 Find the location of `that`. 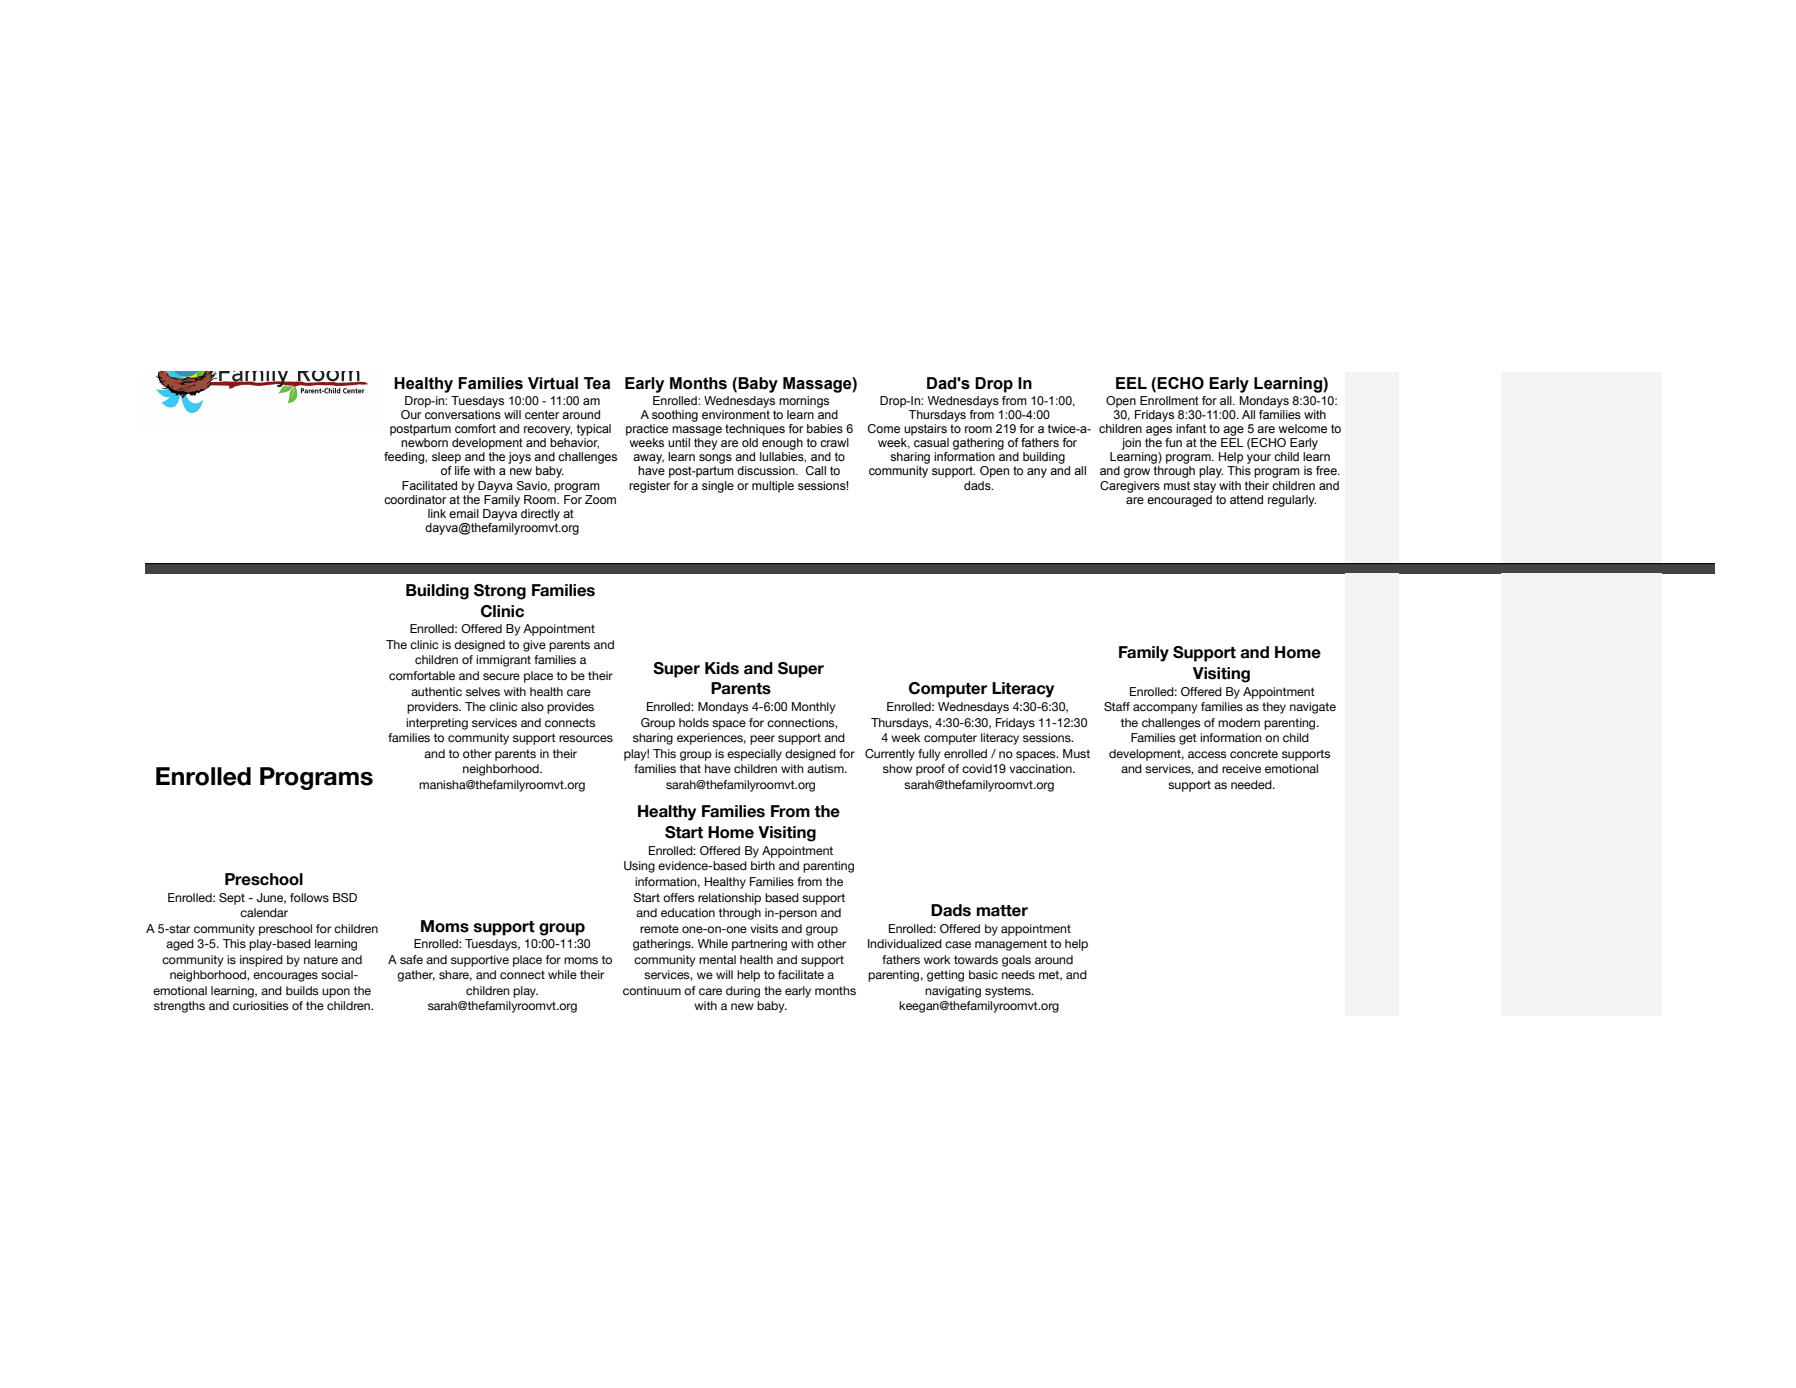

that is located at coordinates (690, 768).
